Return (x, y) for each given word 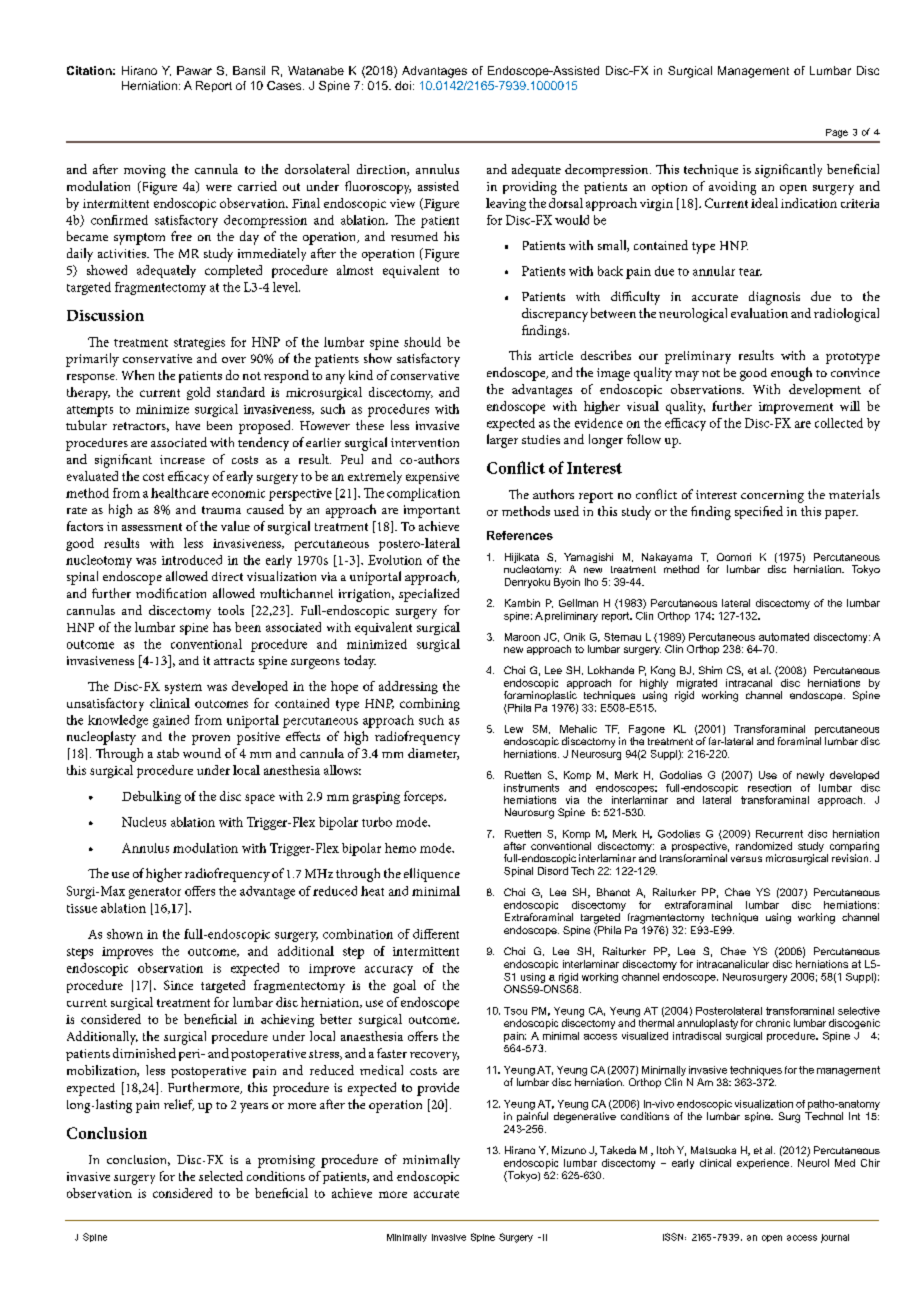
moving (145, 171)
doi (403, 85)
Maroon (522, 637)
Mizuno (569, 1150)
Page (837, 133)
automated (784, 637)
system (183, 688)
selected (221, 1176)
